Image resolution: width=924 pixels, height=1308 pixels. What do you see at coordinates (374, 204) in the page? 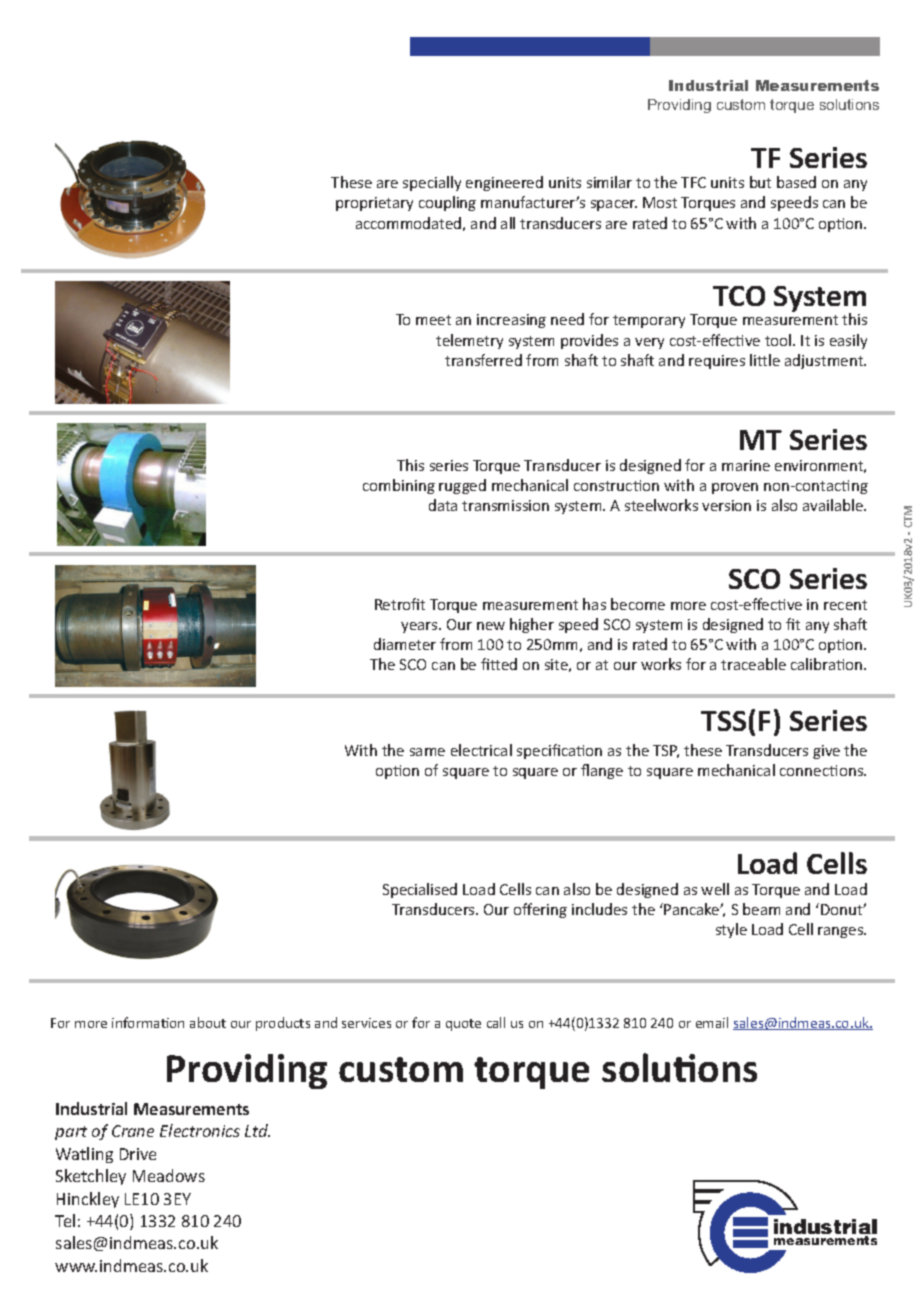
I see `proprietary` at bounding box center [374, 204].
